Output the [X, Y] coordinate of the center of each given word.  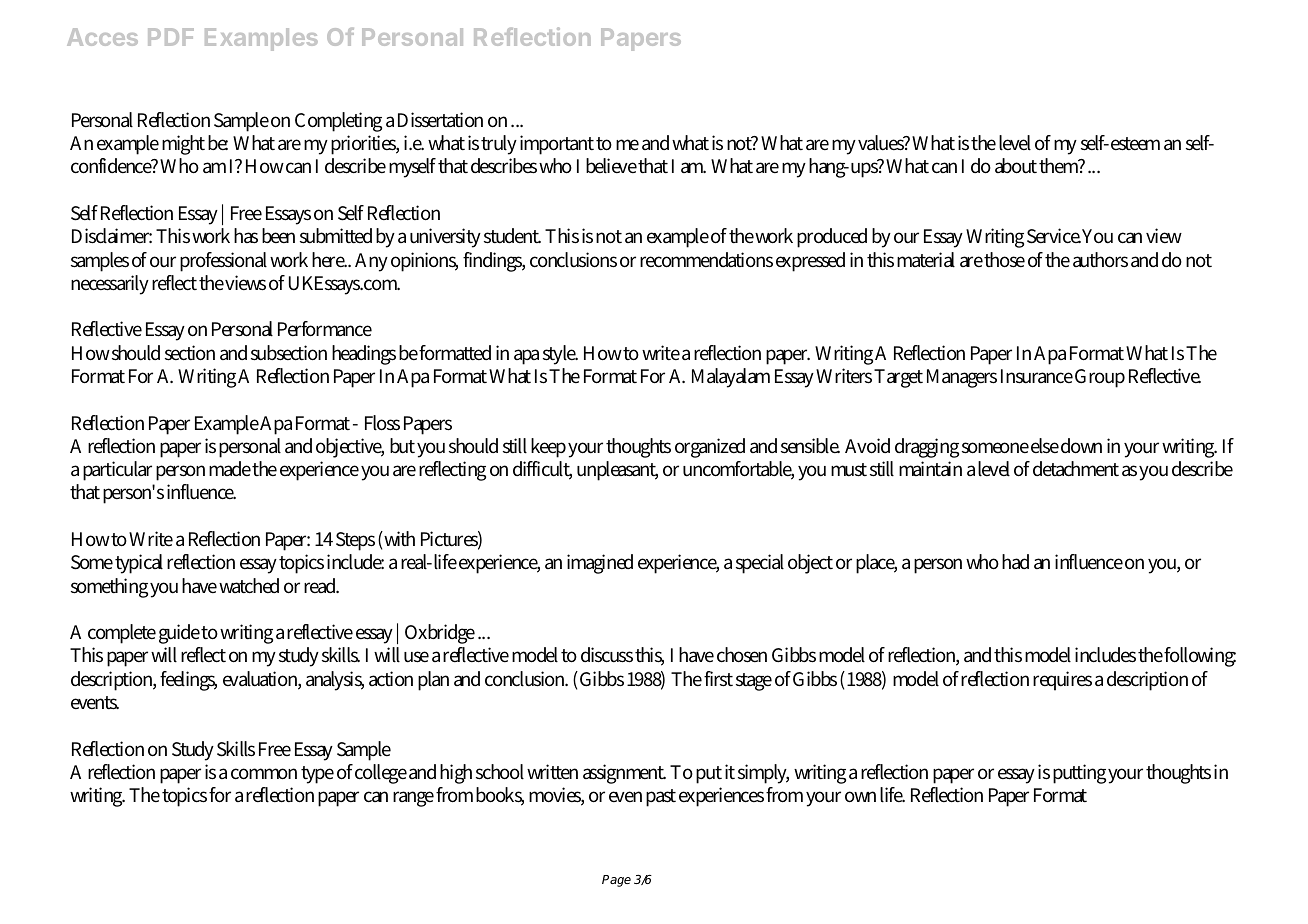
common [264, 774]
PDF [171, 37]
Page [616, 881]
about [1016, 166]
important [557, 145]
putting [1079, 774]
